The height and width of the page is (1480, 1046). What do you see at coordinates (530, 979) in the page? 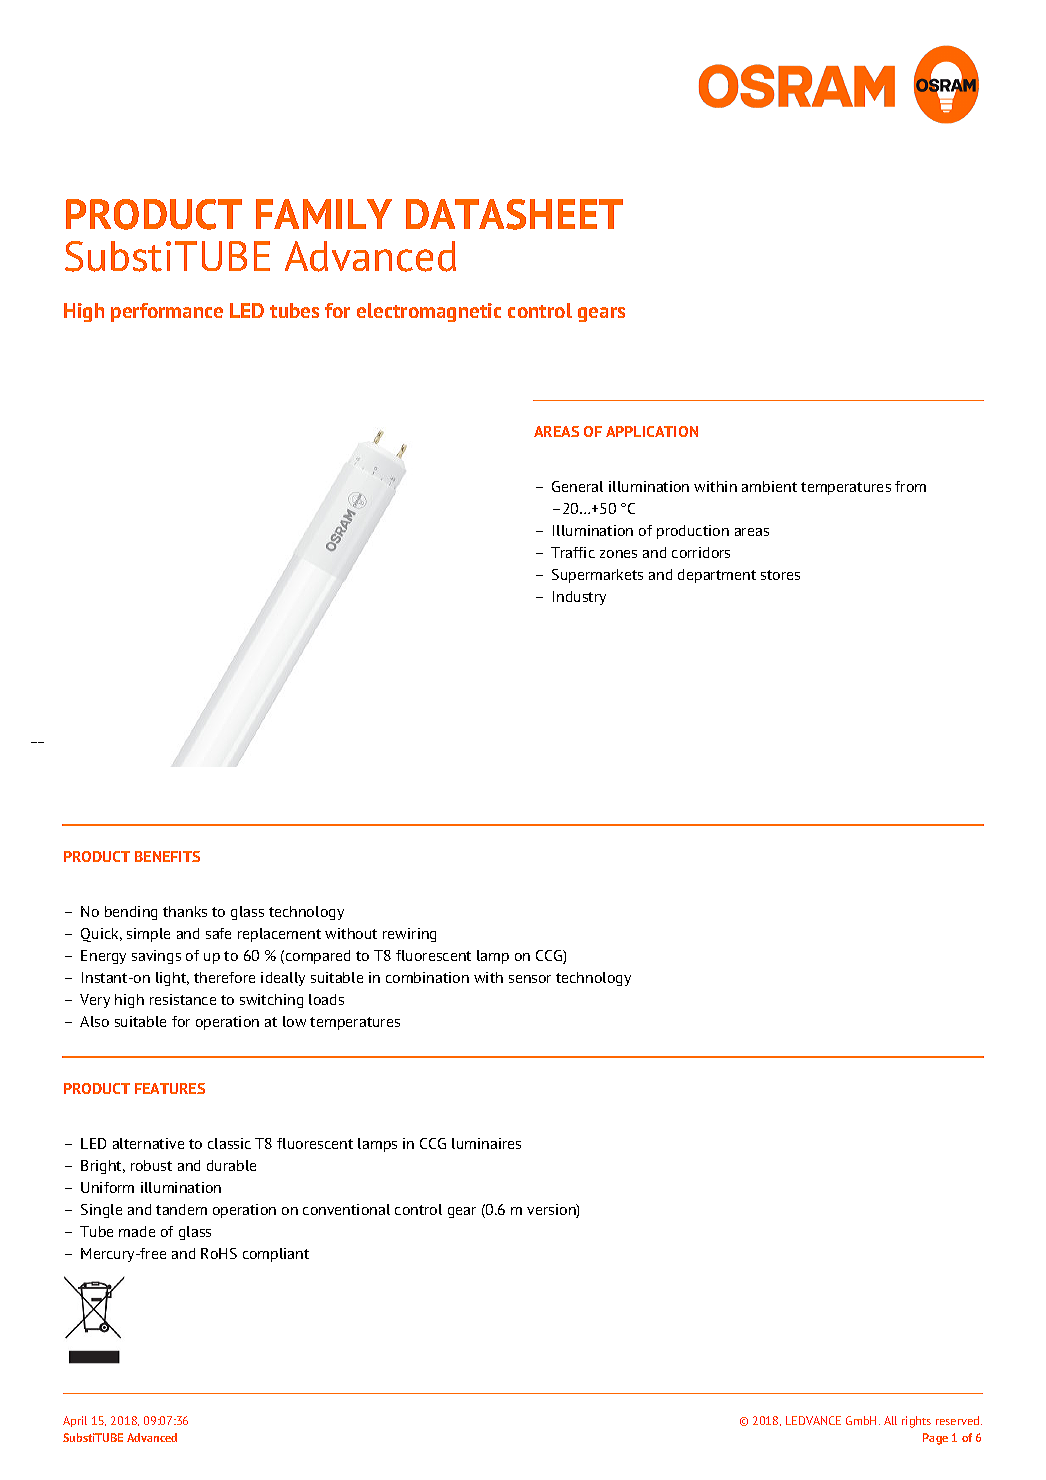
I see `sensor` at bounding box center [530, 979].
